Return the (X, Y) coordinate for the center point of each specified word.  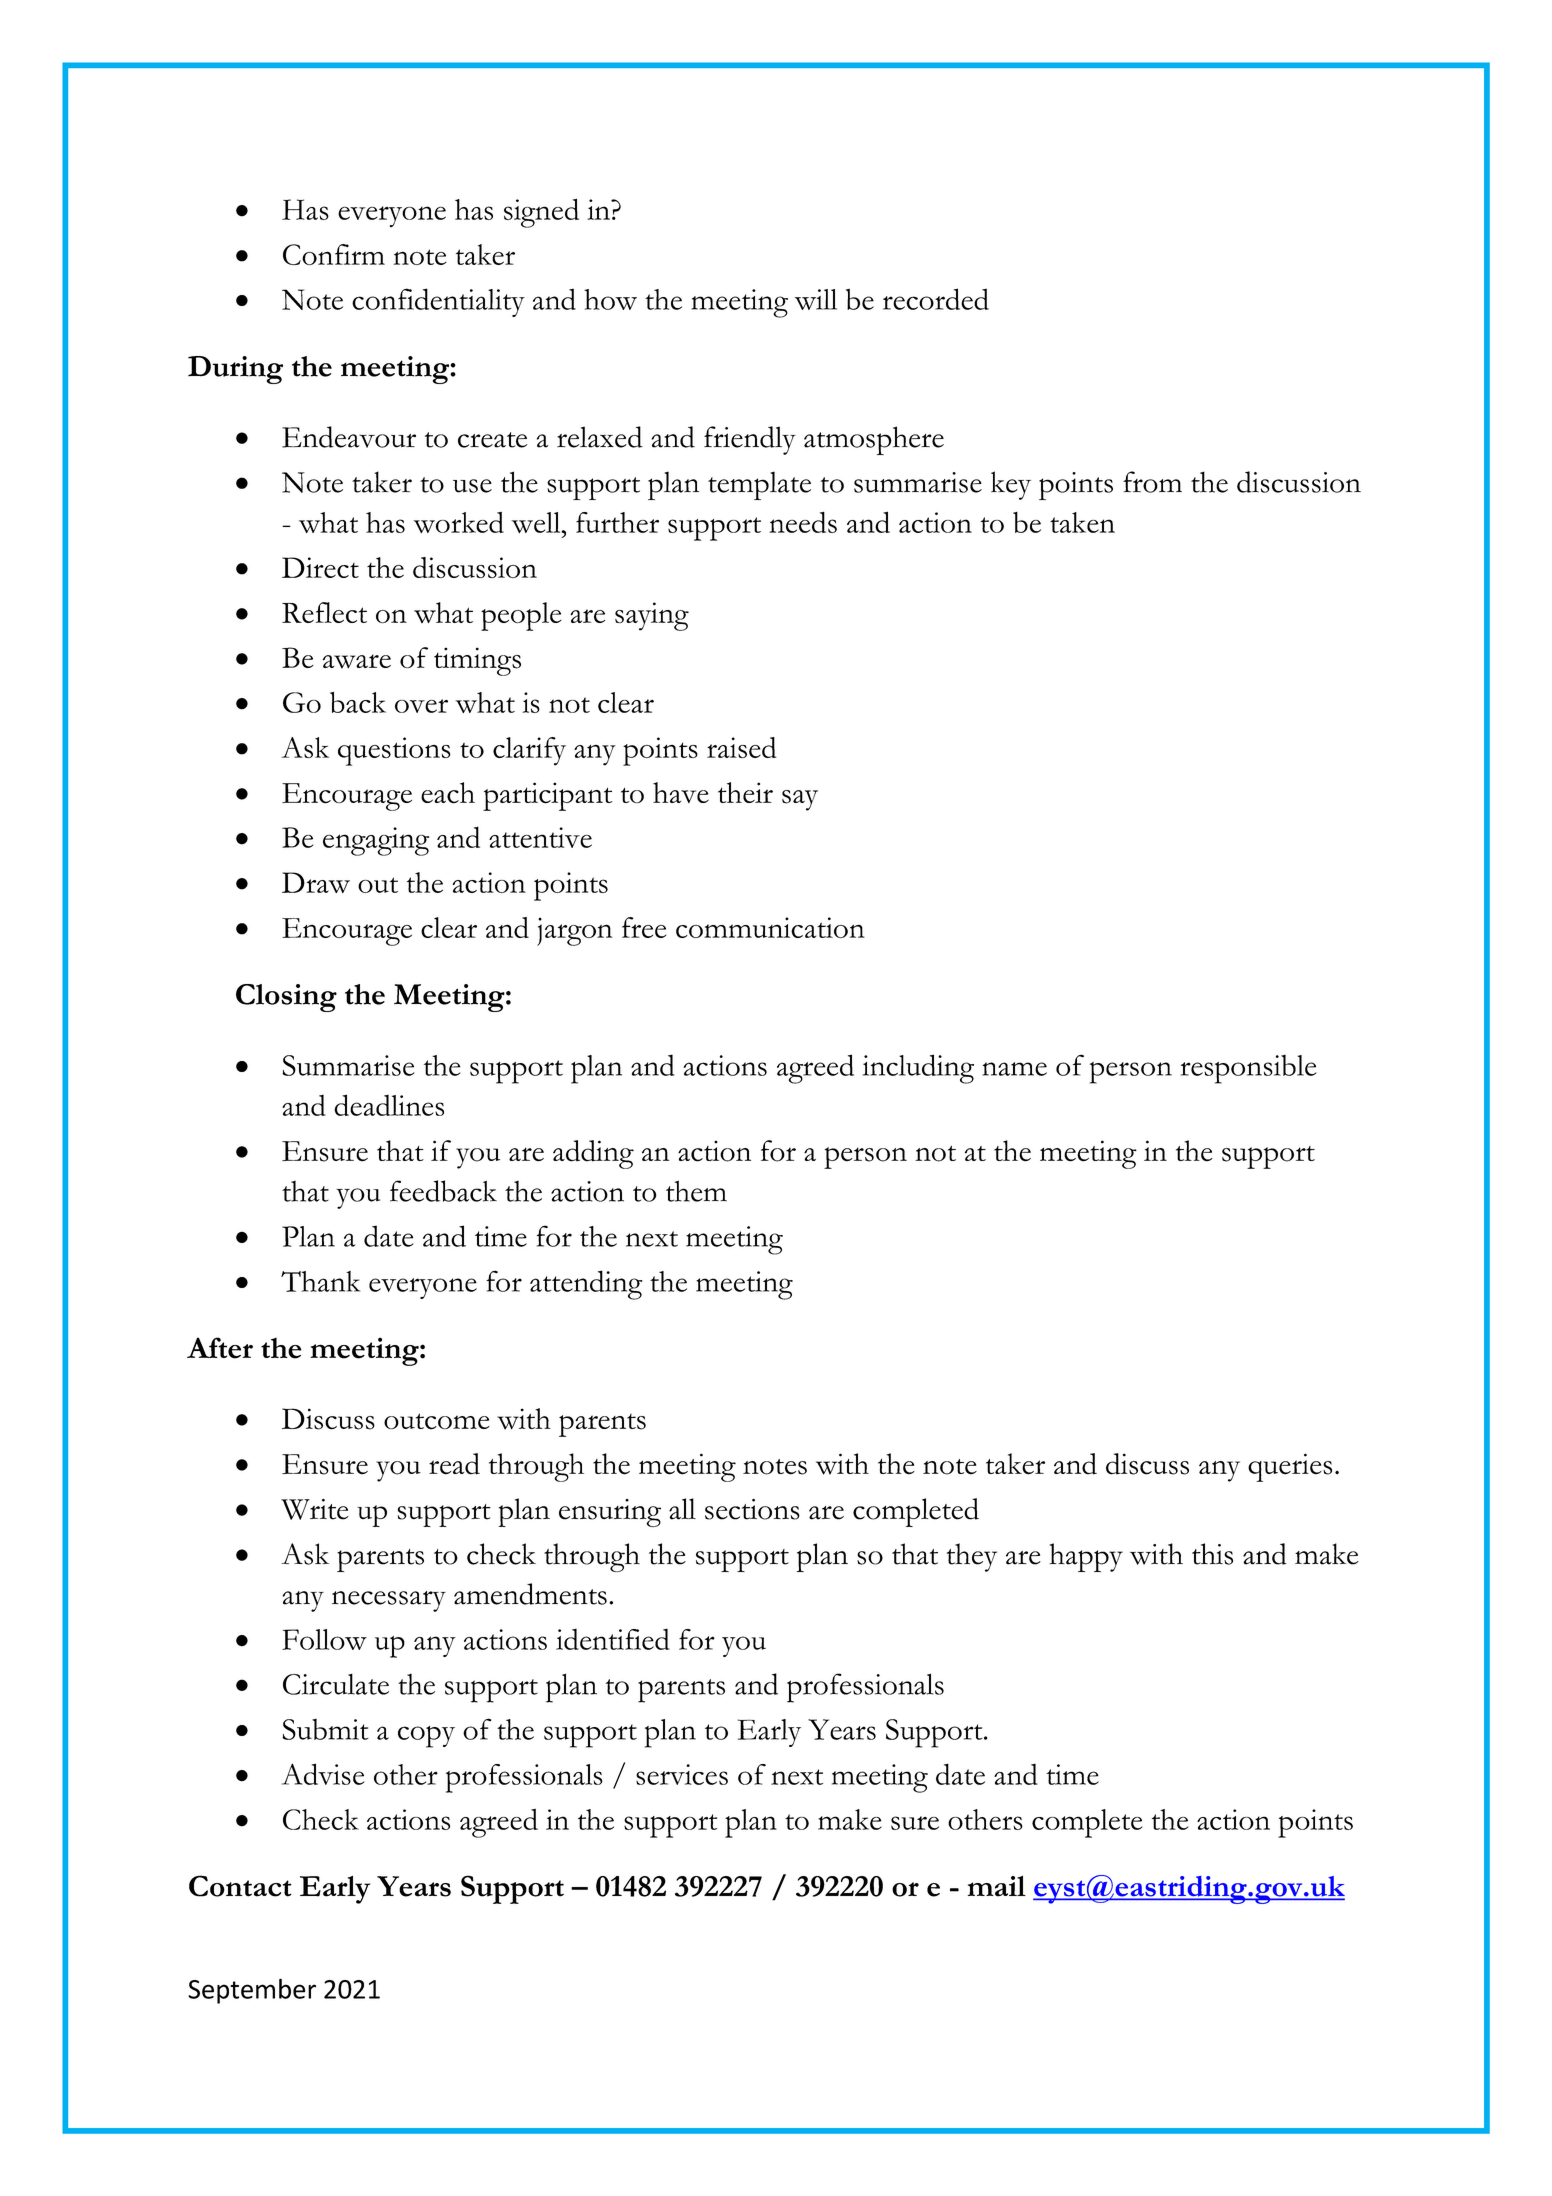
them (696, 1191)
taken (1082, 522)
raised (742, 747)
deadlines (389, 1105)
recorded (936, 299)
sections (752, 1509)
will (816, 299)
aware (357, 661)
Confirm (334, 254)
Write (315, 1509)
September (252, 1991)
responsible (1249, 1069)
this (1212, 1554)
